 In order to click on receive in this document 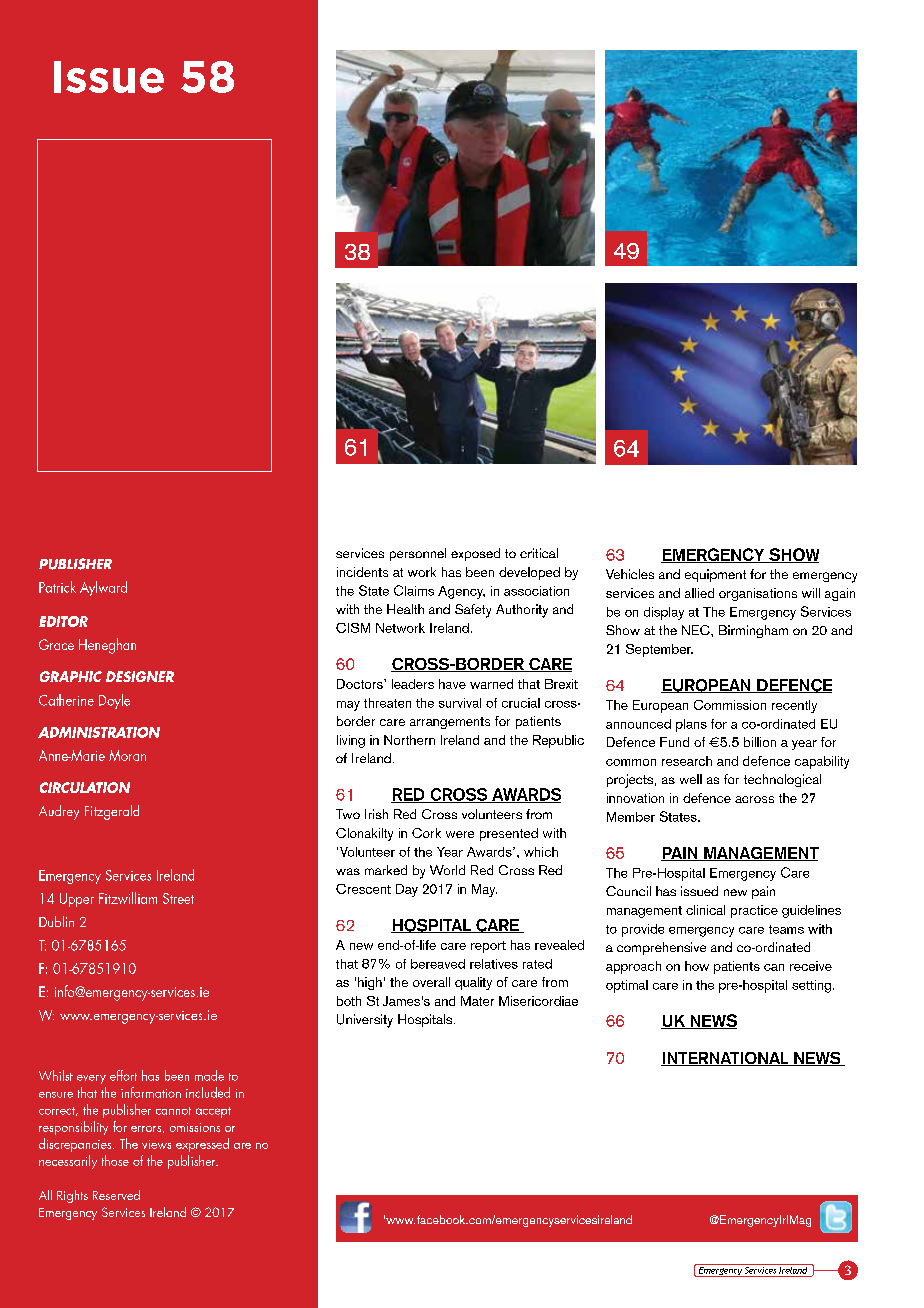, I will do `click(811, 966)`.
